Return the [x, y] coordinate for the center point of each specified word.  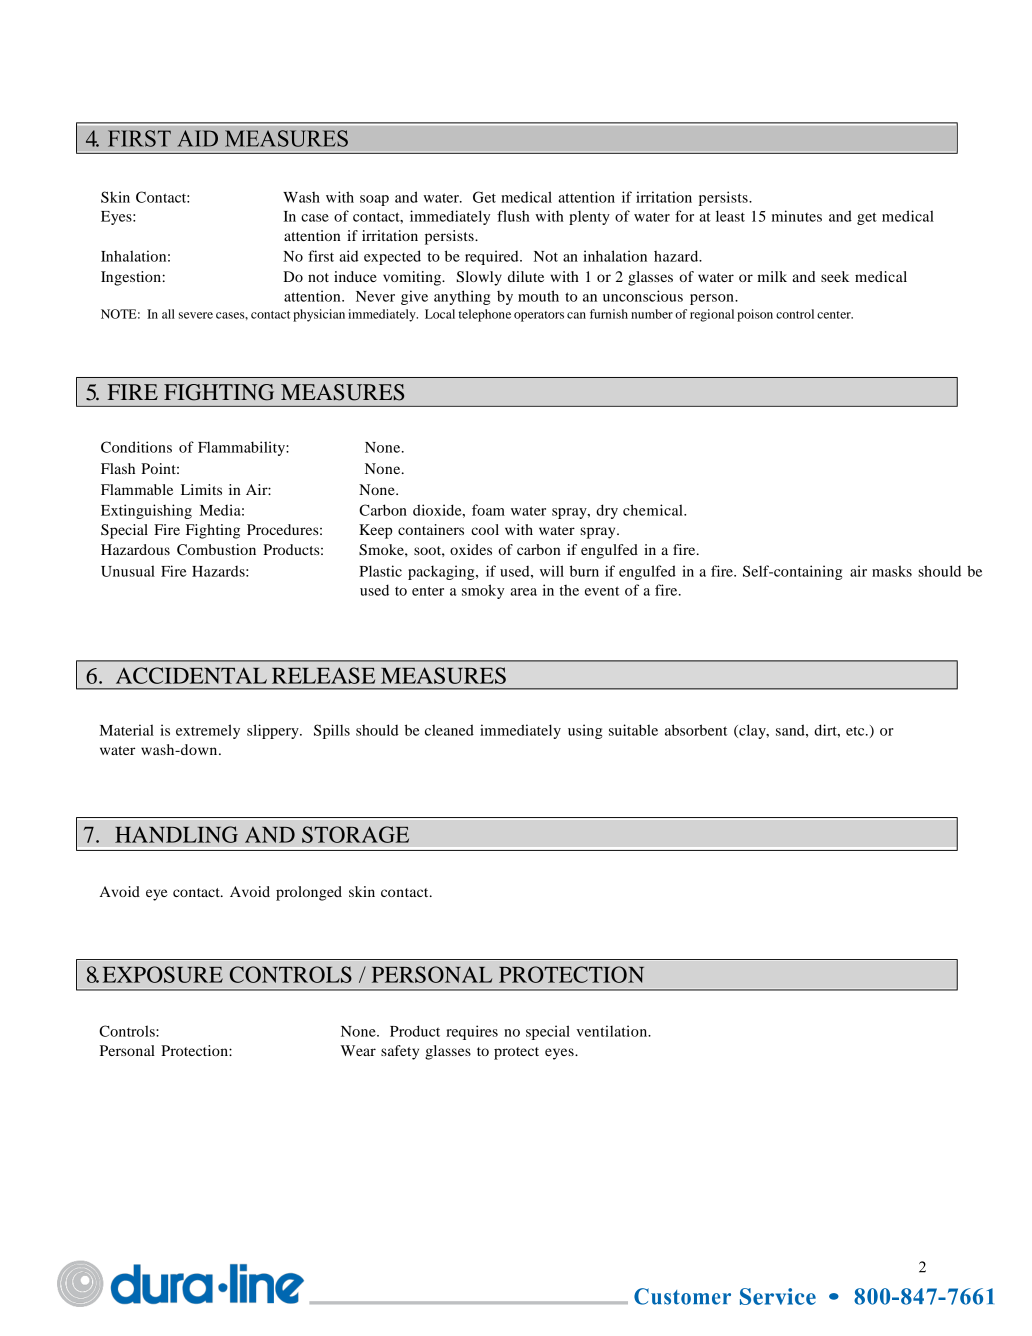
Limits [201, 489]
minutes [797, 216]
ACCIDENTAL [191, 675]
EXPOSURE [163, 974]
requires [472, 1032]
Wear [358, 1050]
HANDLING [176, 834]
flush [513, 216]
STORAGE [355, 834]
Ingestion [131, 278]
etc [856, 731]
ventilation [613, 1031]
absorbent [696, 730]
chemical [654, 510]
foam [488, 510]
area [524, 592]
